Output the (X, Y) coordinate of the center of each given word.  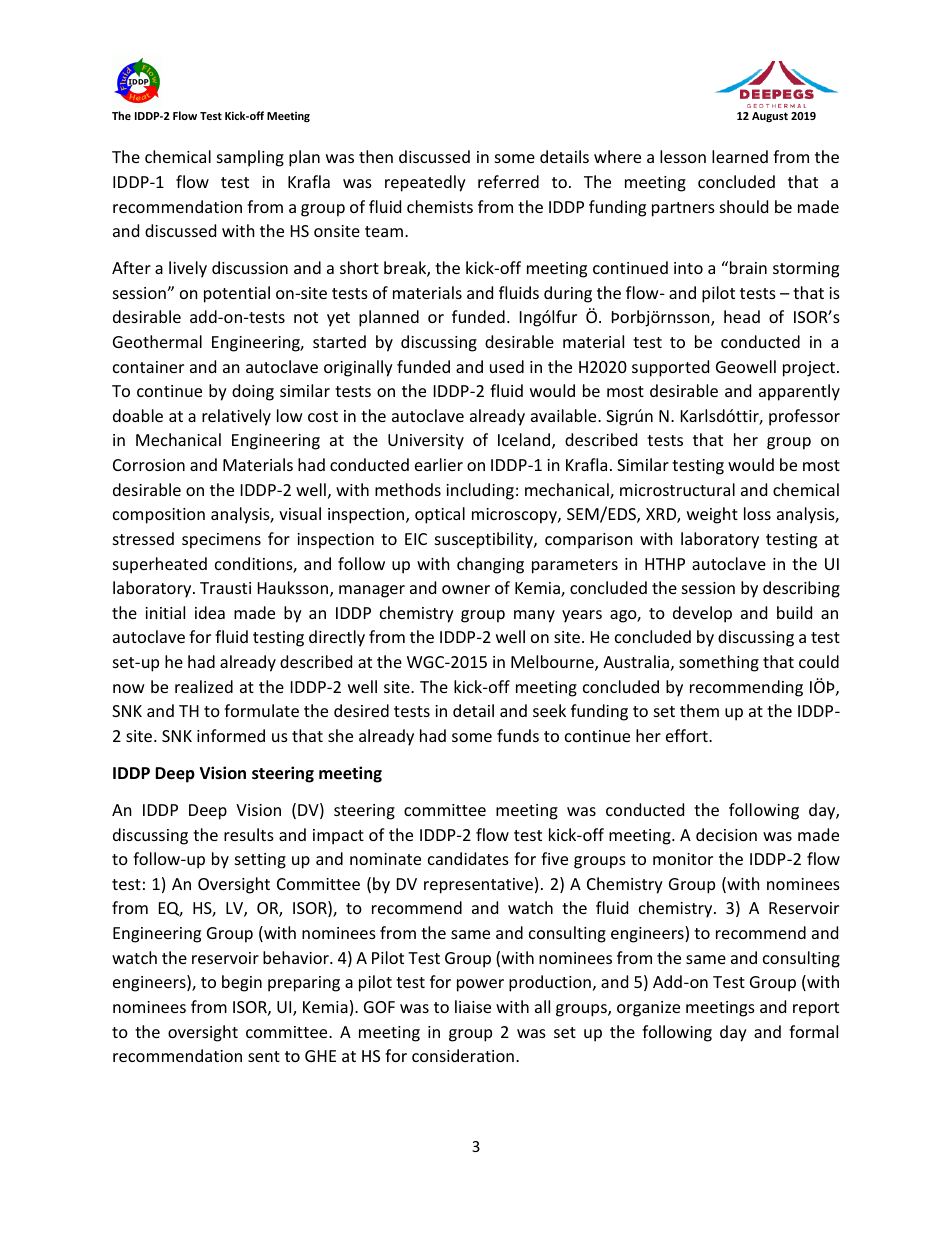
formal (813, 1031)
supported (670, 368)
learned (740, 156)
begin (242, 983)
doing (253, 392)
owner (466, 589)
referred (508, 181)
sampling (250, 158)
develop (702, 614)
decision (726, 834)
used (507, 366)
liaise (473, 1006)
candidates (468, 858)
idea (210, 612)
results (249, 834)
